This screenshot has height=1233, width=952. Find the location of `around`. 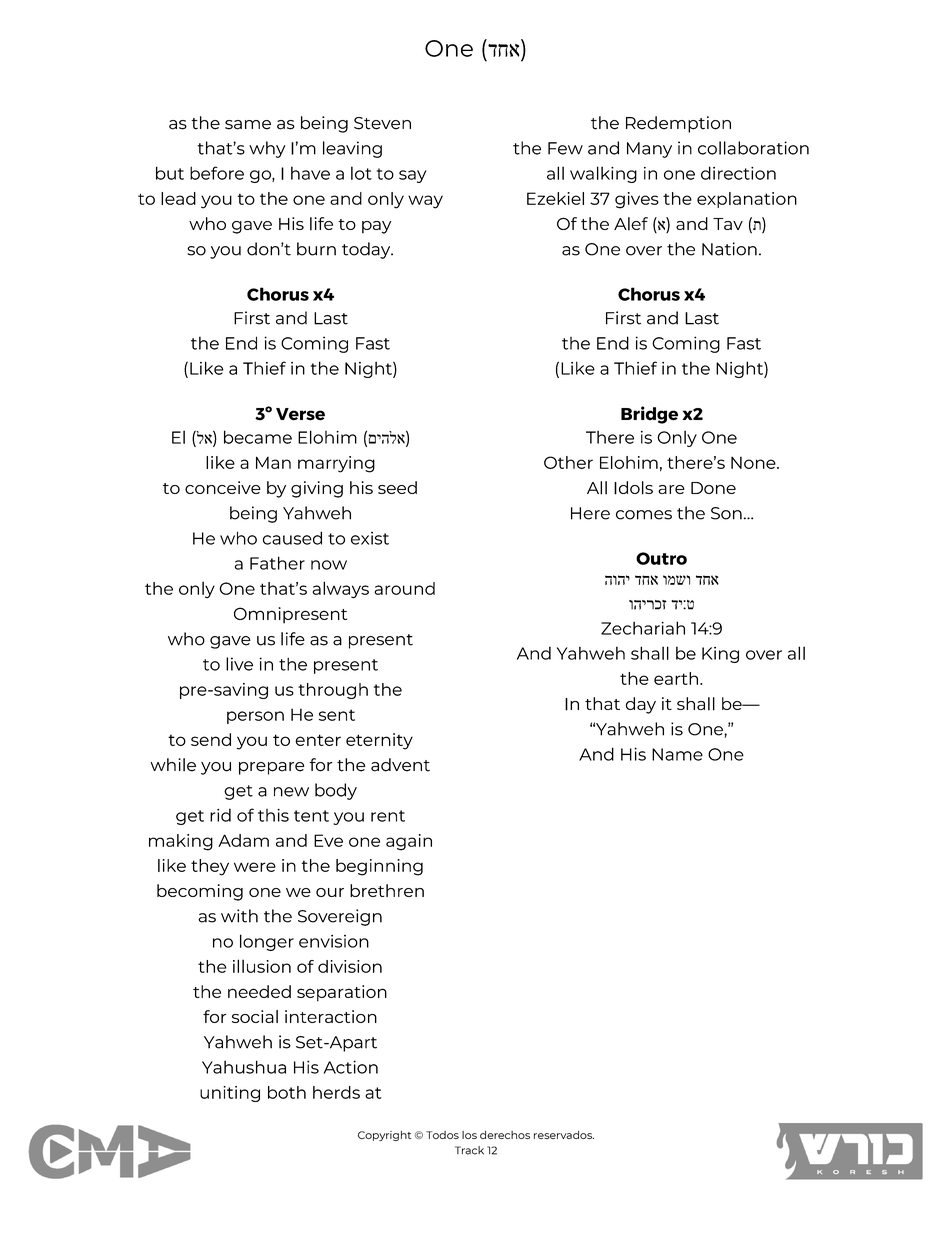

around is located at coordinates (404, 588).
